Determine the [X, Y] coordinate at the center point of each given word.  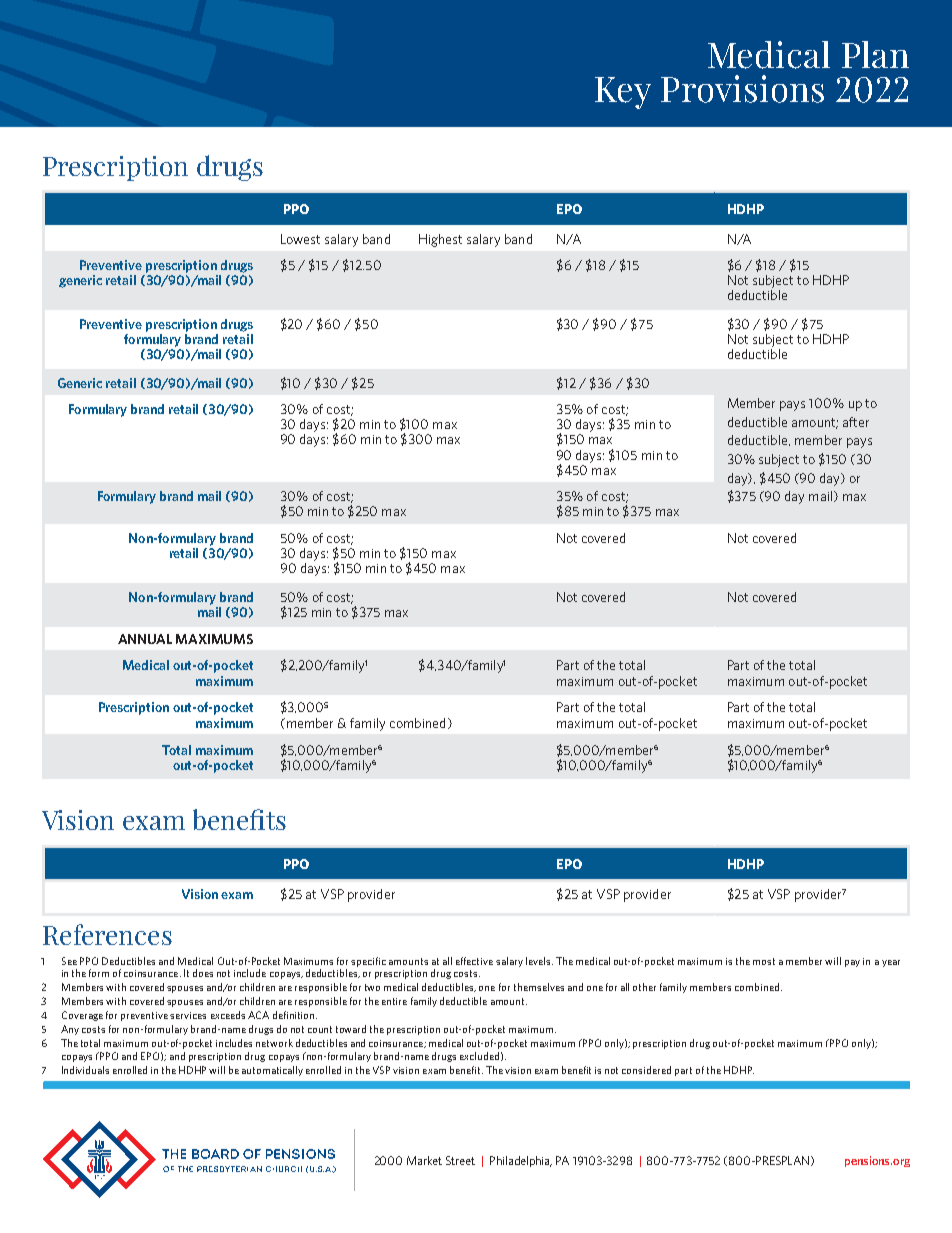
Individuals [85, 1070]
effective [474, 961]
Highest [440, 240]
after [856, 422]
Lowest [300, 239]
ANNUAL [145, 639]
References [107, 934]
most [764, 961]
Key [623, 93]
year [891, 963]
